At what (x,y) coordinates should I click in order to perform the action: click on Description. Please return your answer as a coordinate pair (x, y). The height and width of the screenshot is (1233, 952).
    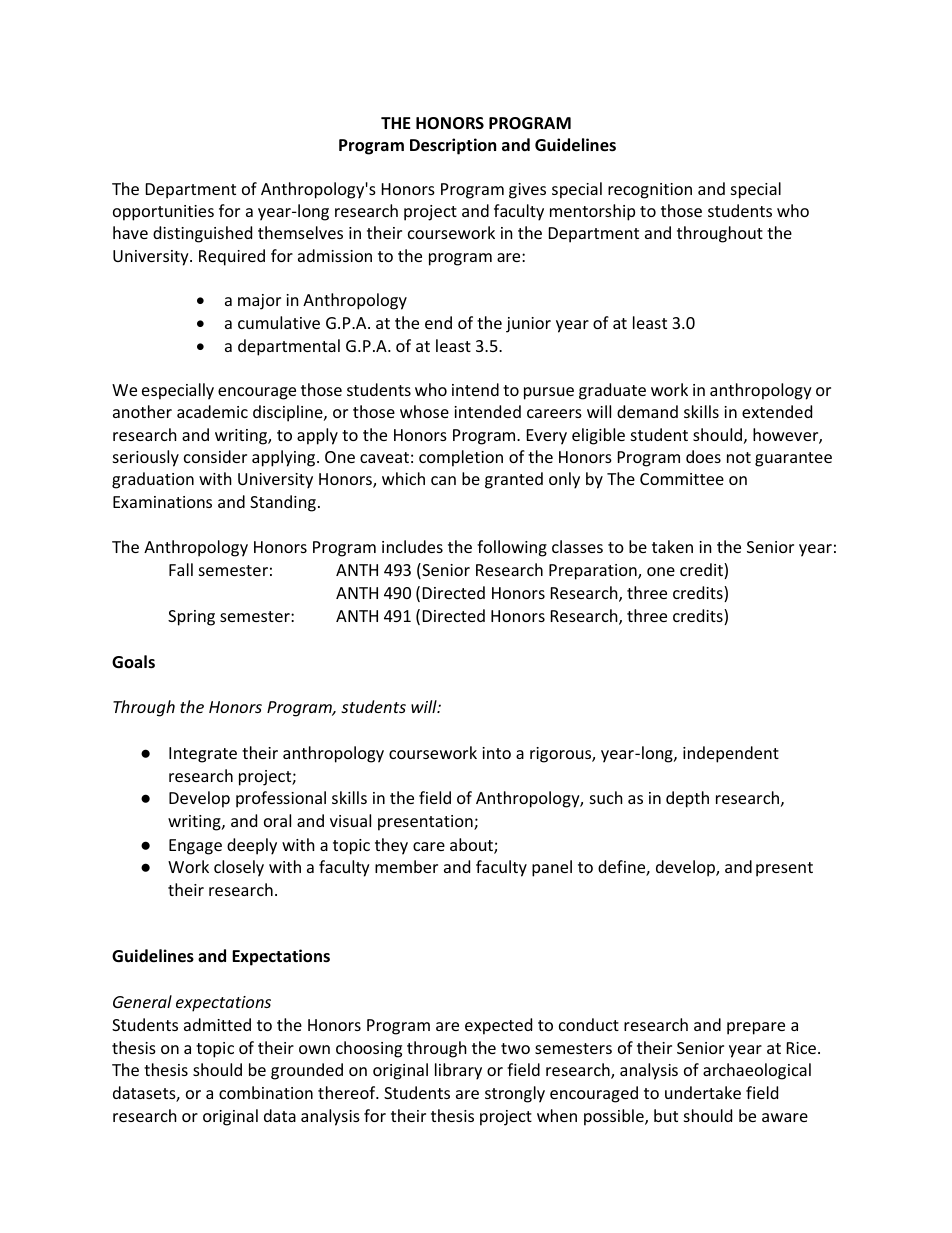
    Looking at the image, I should click on (453, 146).
